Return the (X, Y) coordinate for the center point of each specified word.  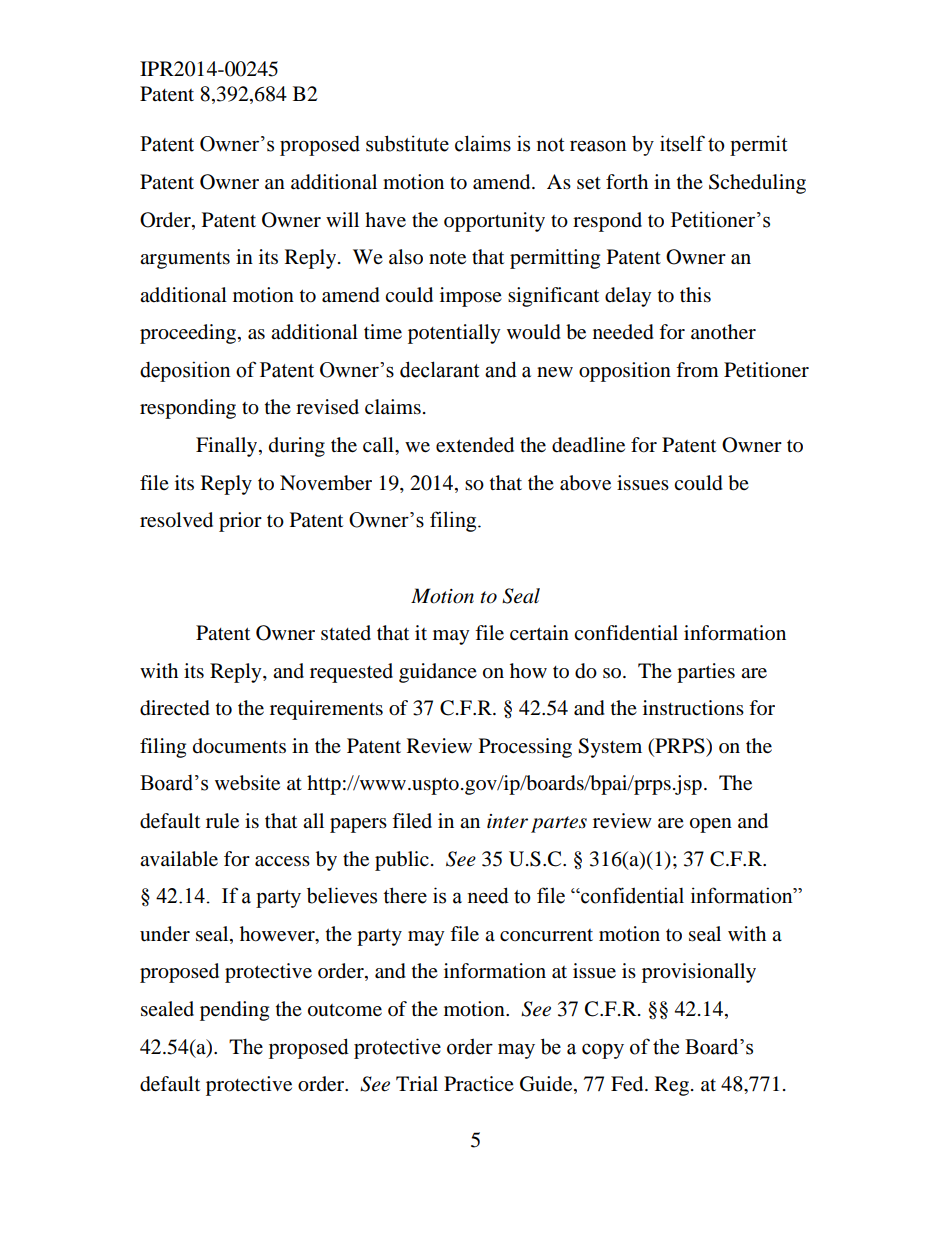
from (697, 370)
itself (682, 143)
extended (475, 445)
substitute (407, 143)
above (585, 483)
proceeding (188, 334)
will (342, 219)
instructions (693, 707)
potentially (454, 334)
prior (240, 522)
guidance (438, 673)
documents (239, 746)
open (711, 825)
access (282, 861)
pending (234, 1011)
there (405, 895)
